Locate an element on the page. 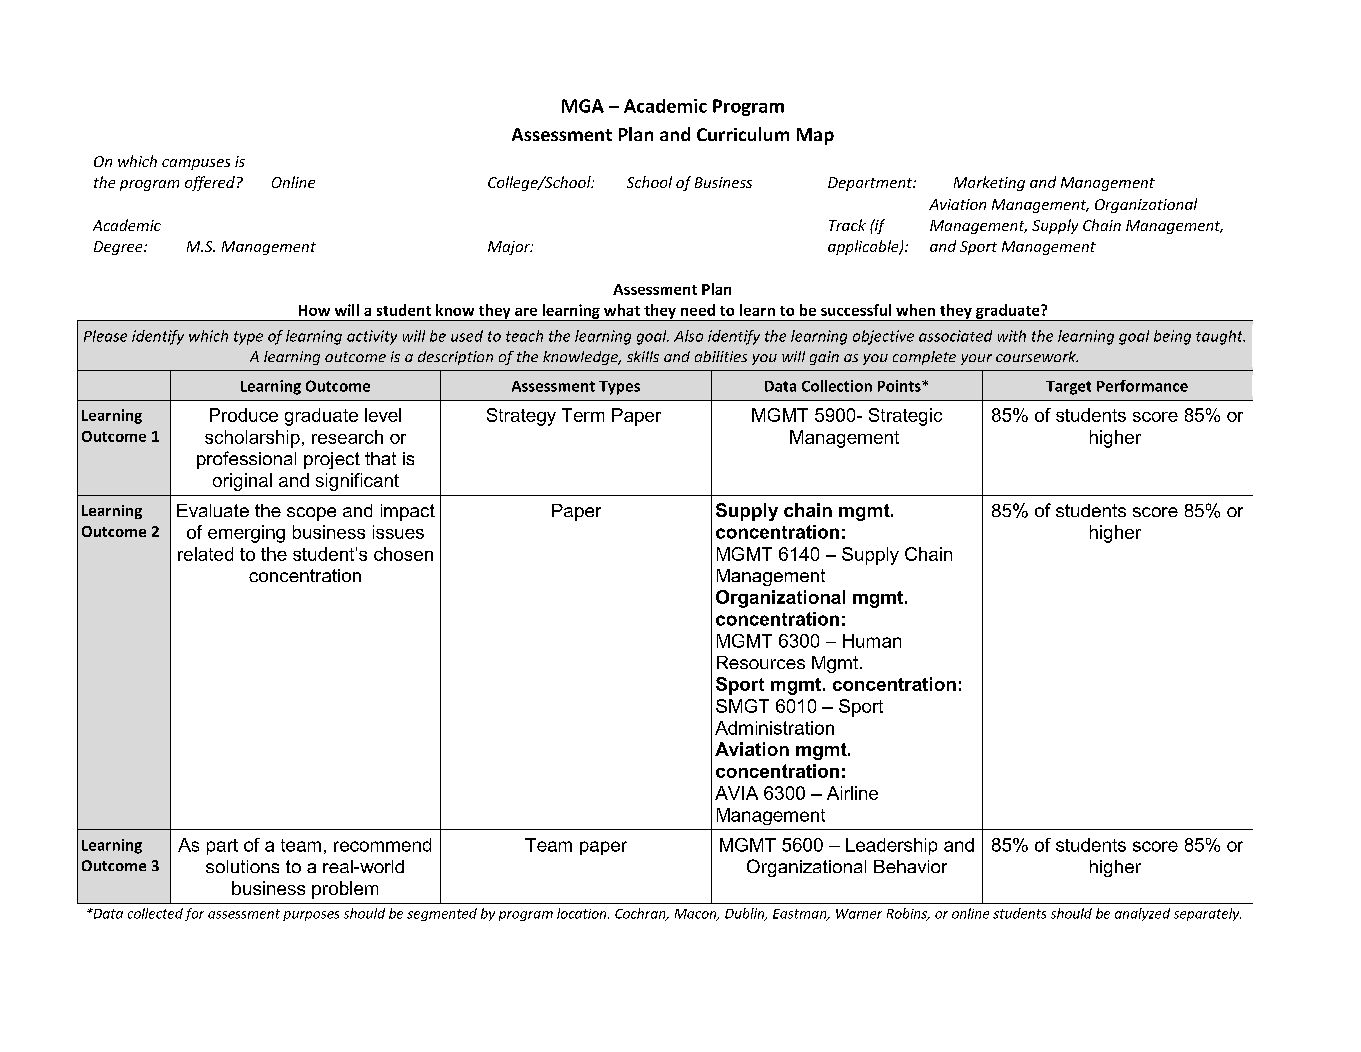 Image resolution: width=1361 pixels, height=1052 pixels. impact is located at coordinates (408, 512).
